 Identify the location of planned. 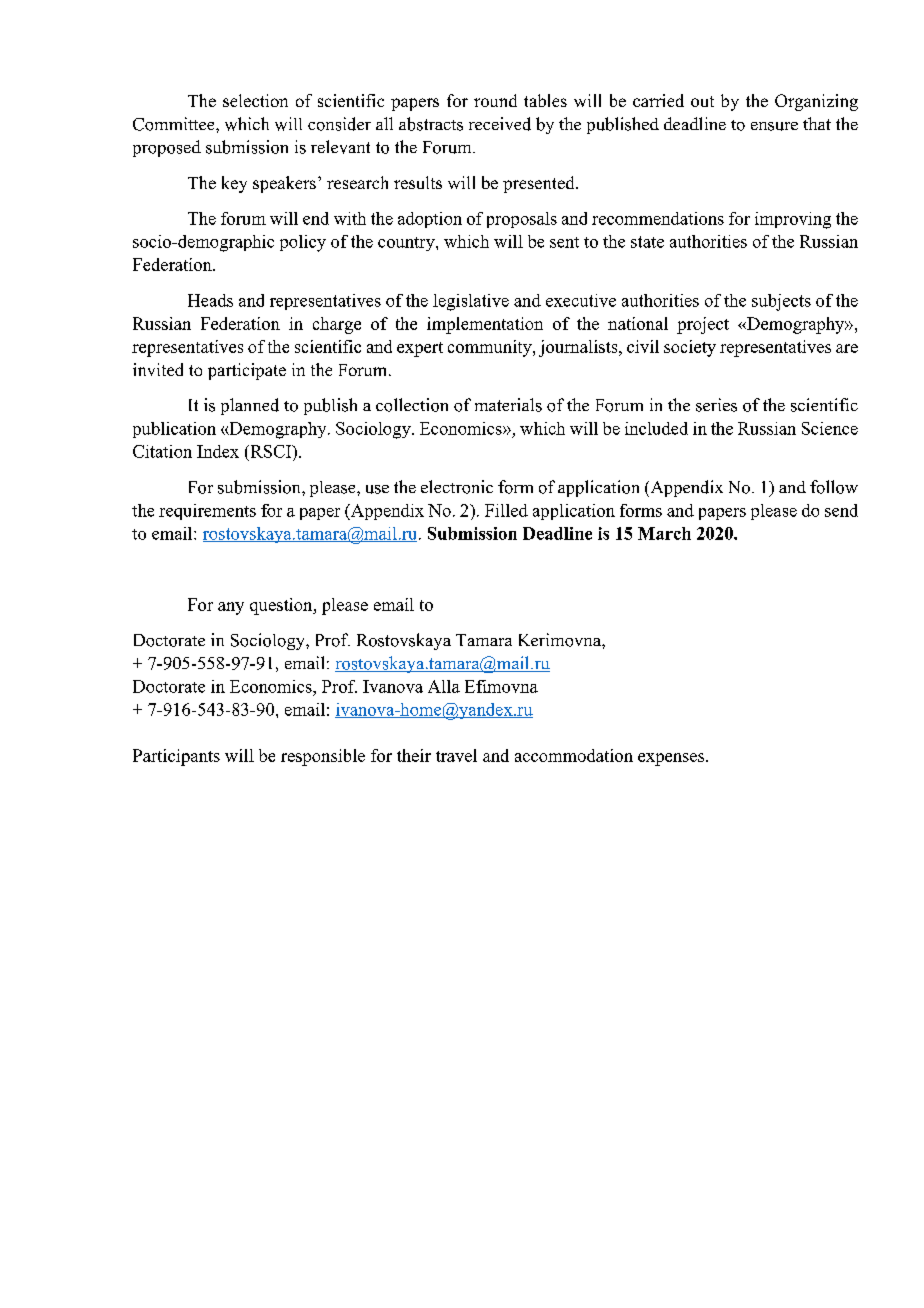
(250, 406).
